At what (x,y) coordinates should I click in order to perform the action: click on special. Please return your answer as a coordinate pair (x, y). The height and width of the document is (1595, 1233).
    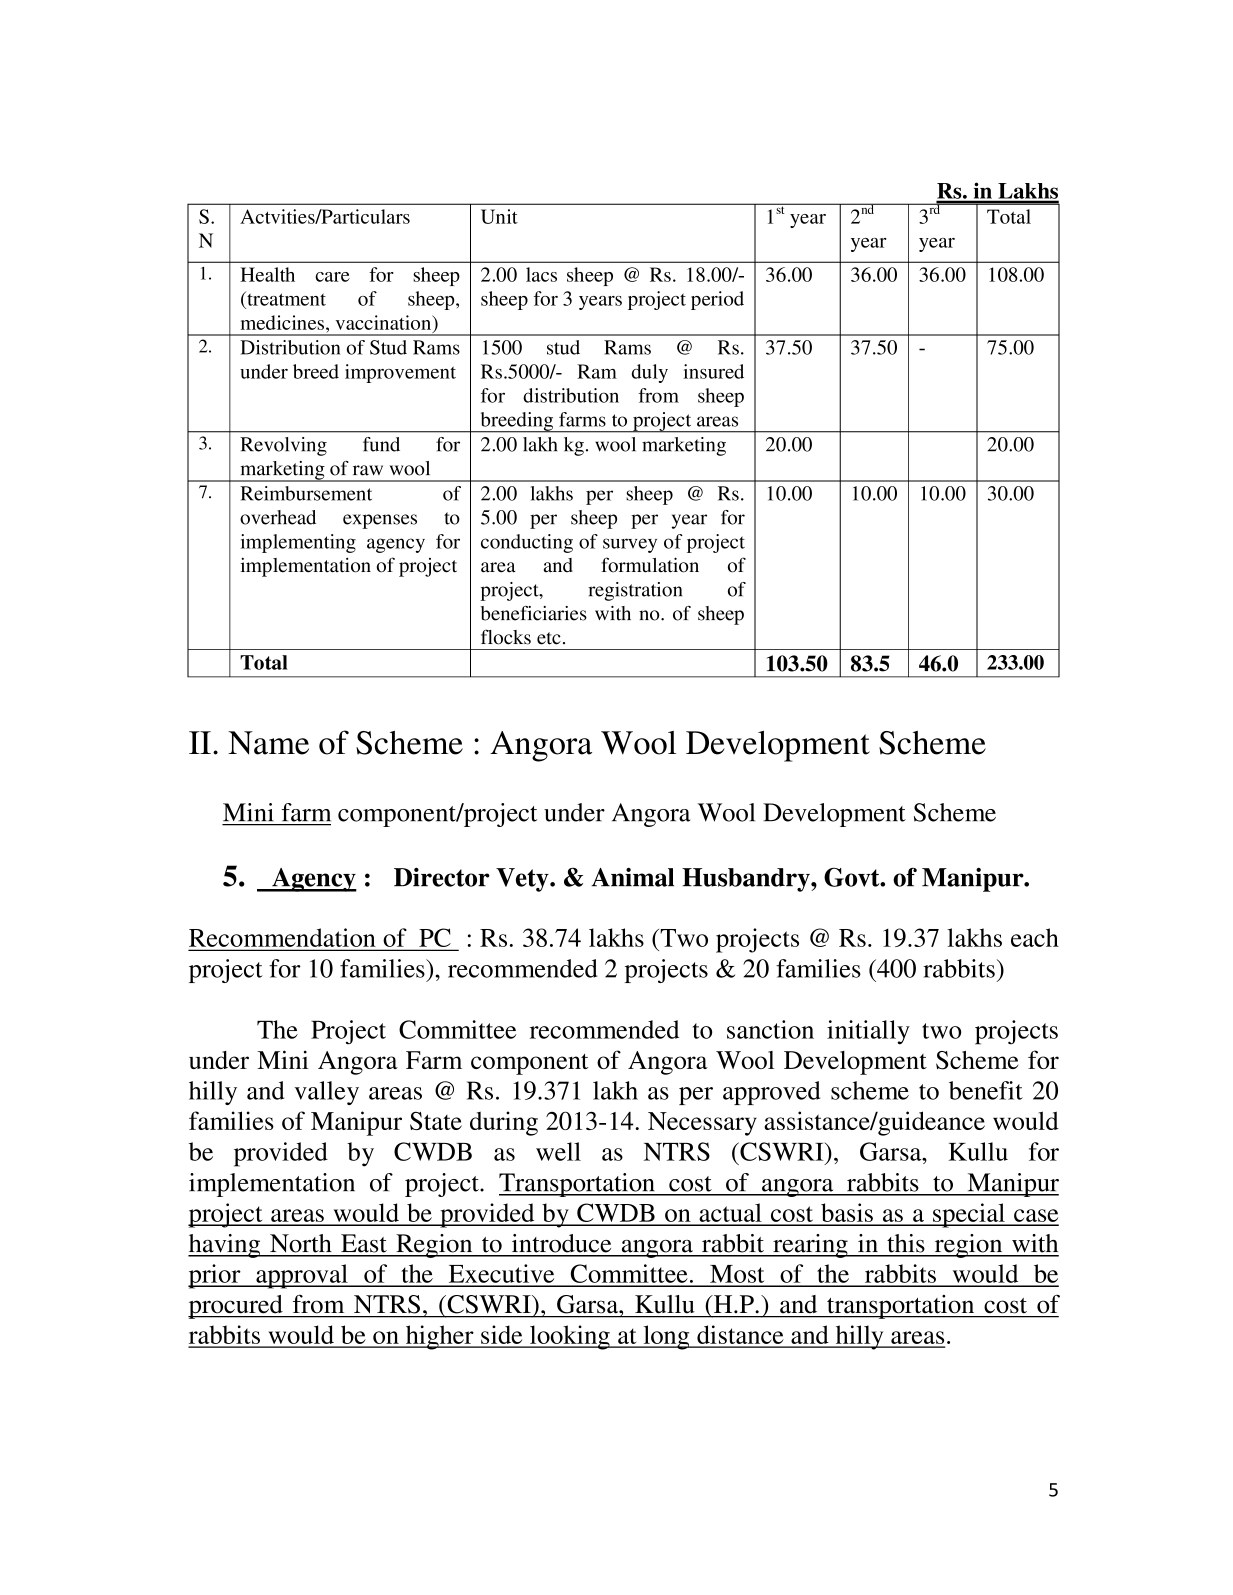
    Looking at the image, I should click on (969, 1215).
